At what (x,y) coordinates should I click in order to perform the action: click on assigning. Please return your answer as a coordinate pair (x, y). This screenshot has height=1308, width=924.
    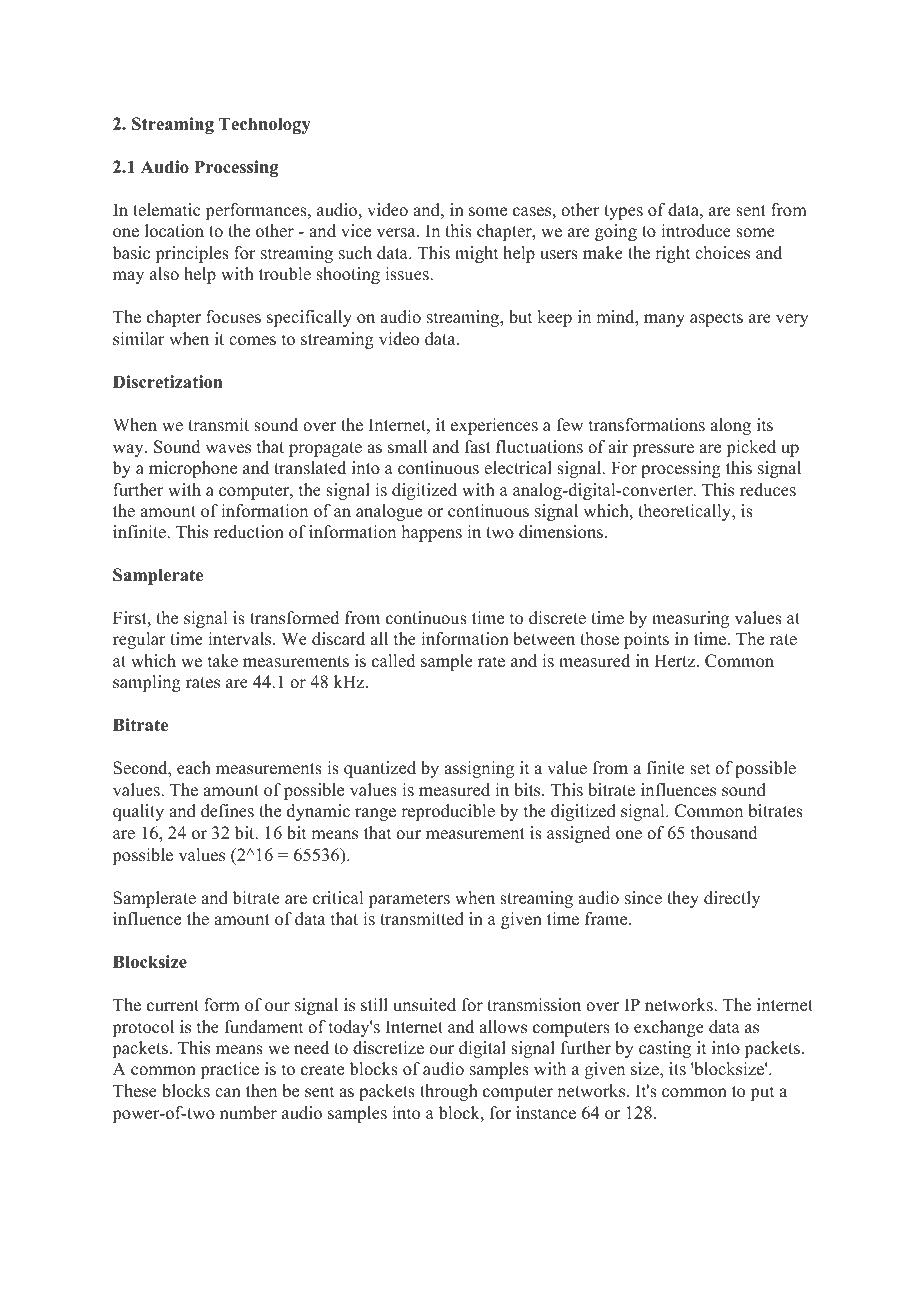
    Looking at the image, I should click on (479, 769).
